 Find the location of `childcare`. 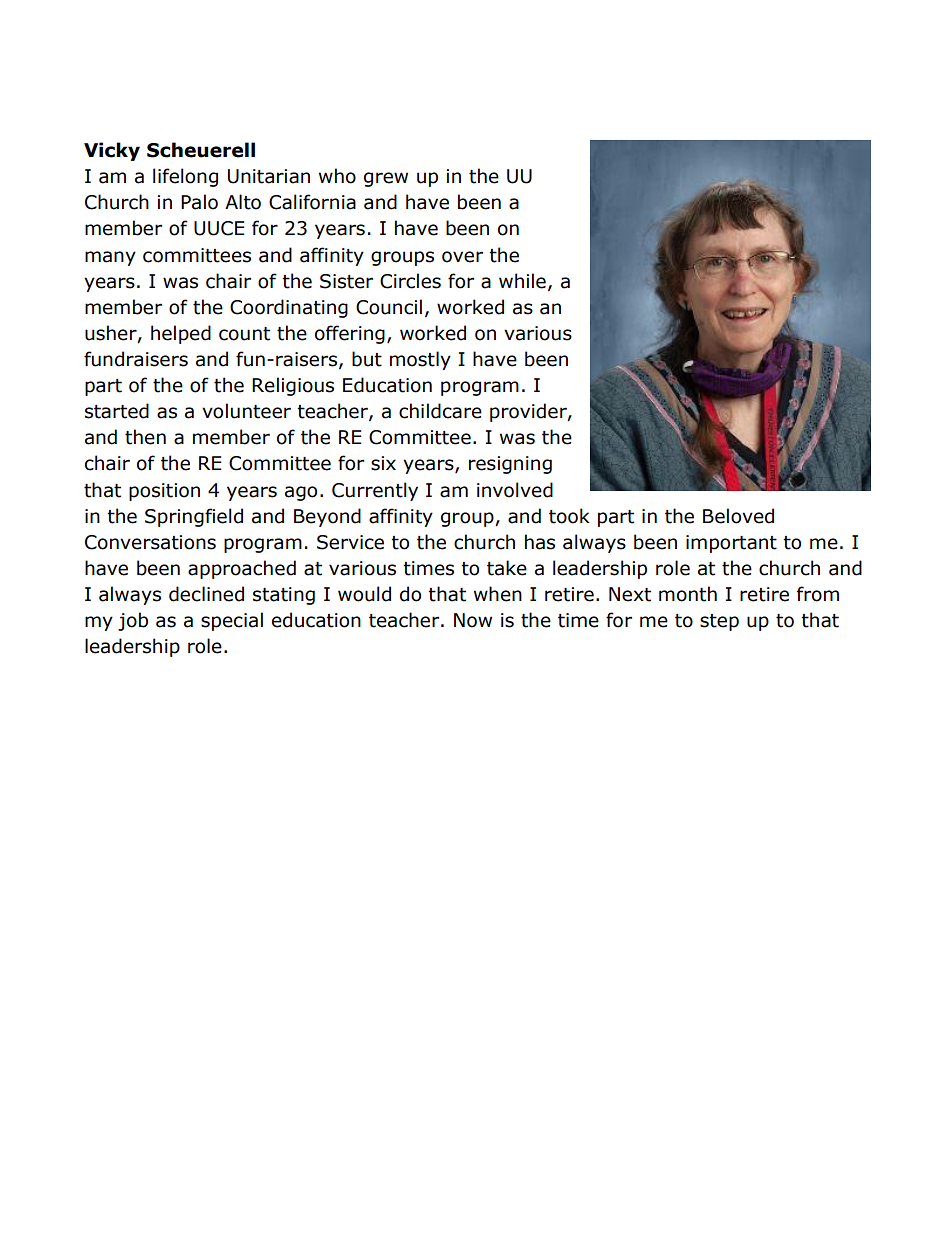

childcare is located at coordinates (440, 411).
